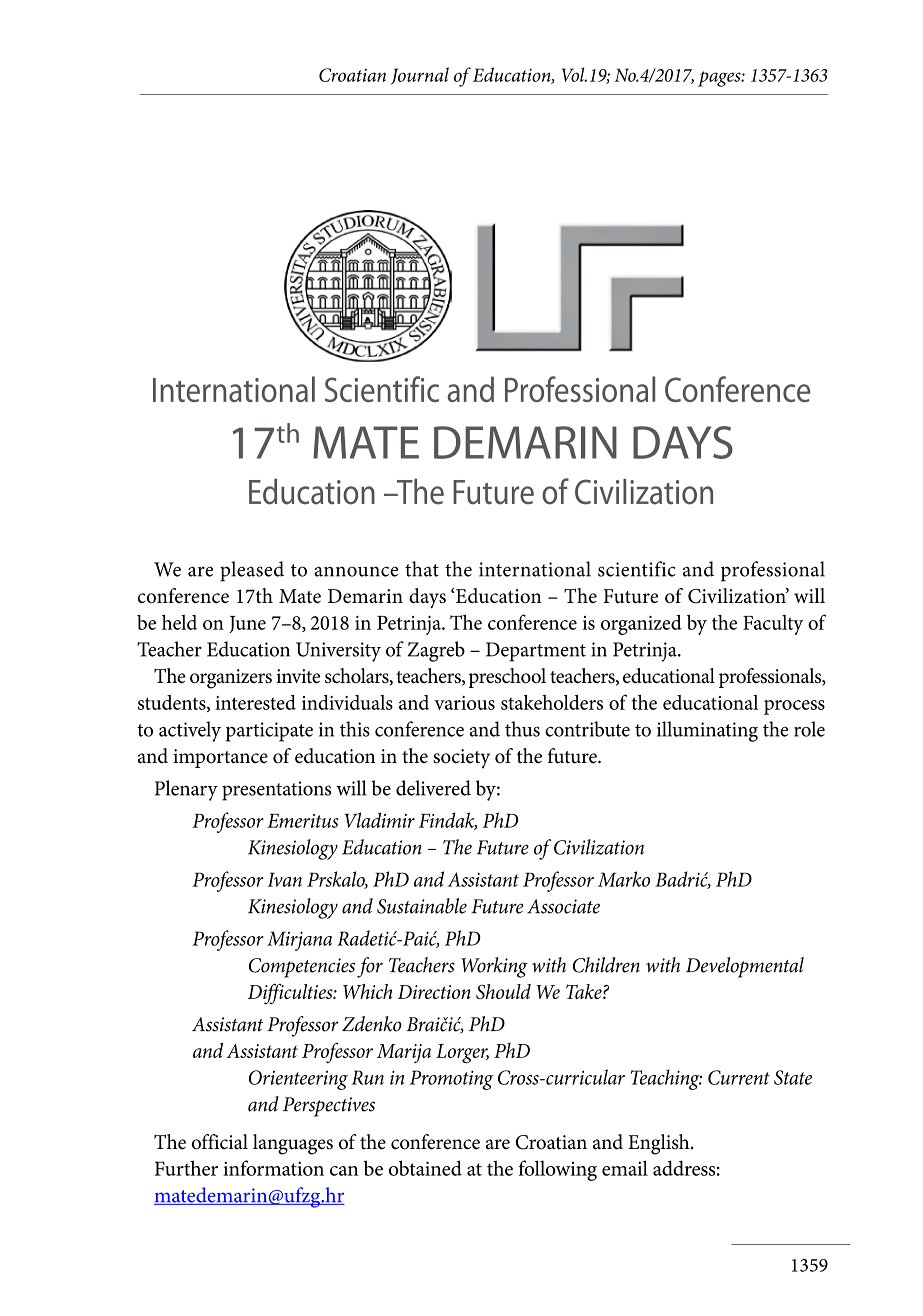 The width and height of the page is (923, 1316). What do you see at coordinates (220, 1142) in the page?
I see `official` at bounding box center [220, 1142].
